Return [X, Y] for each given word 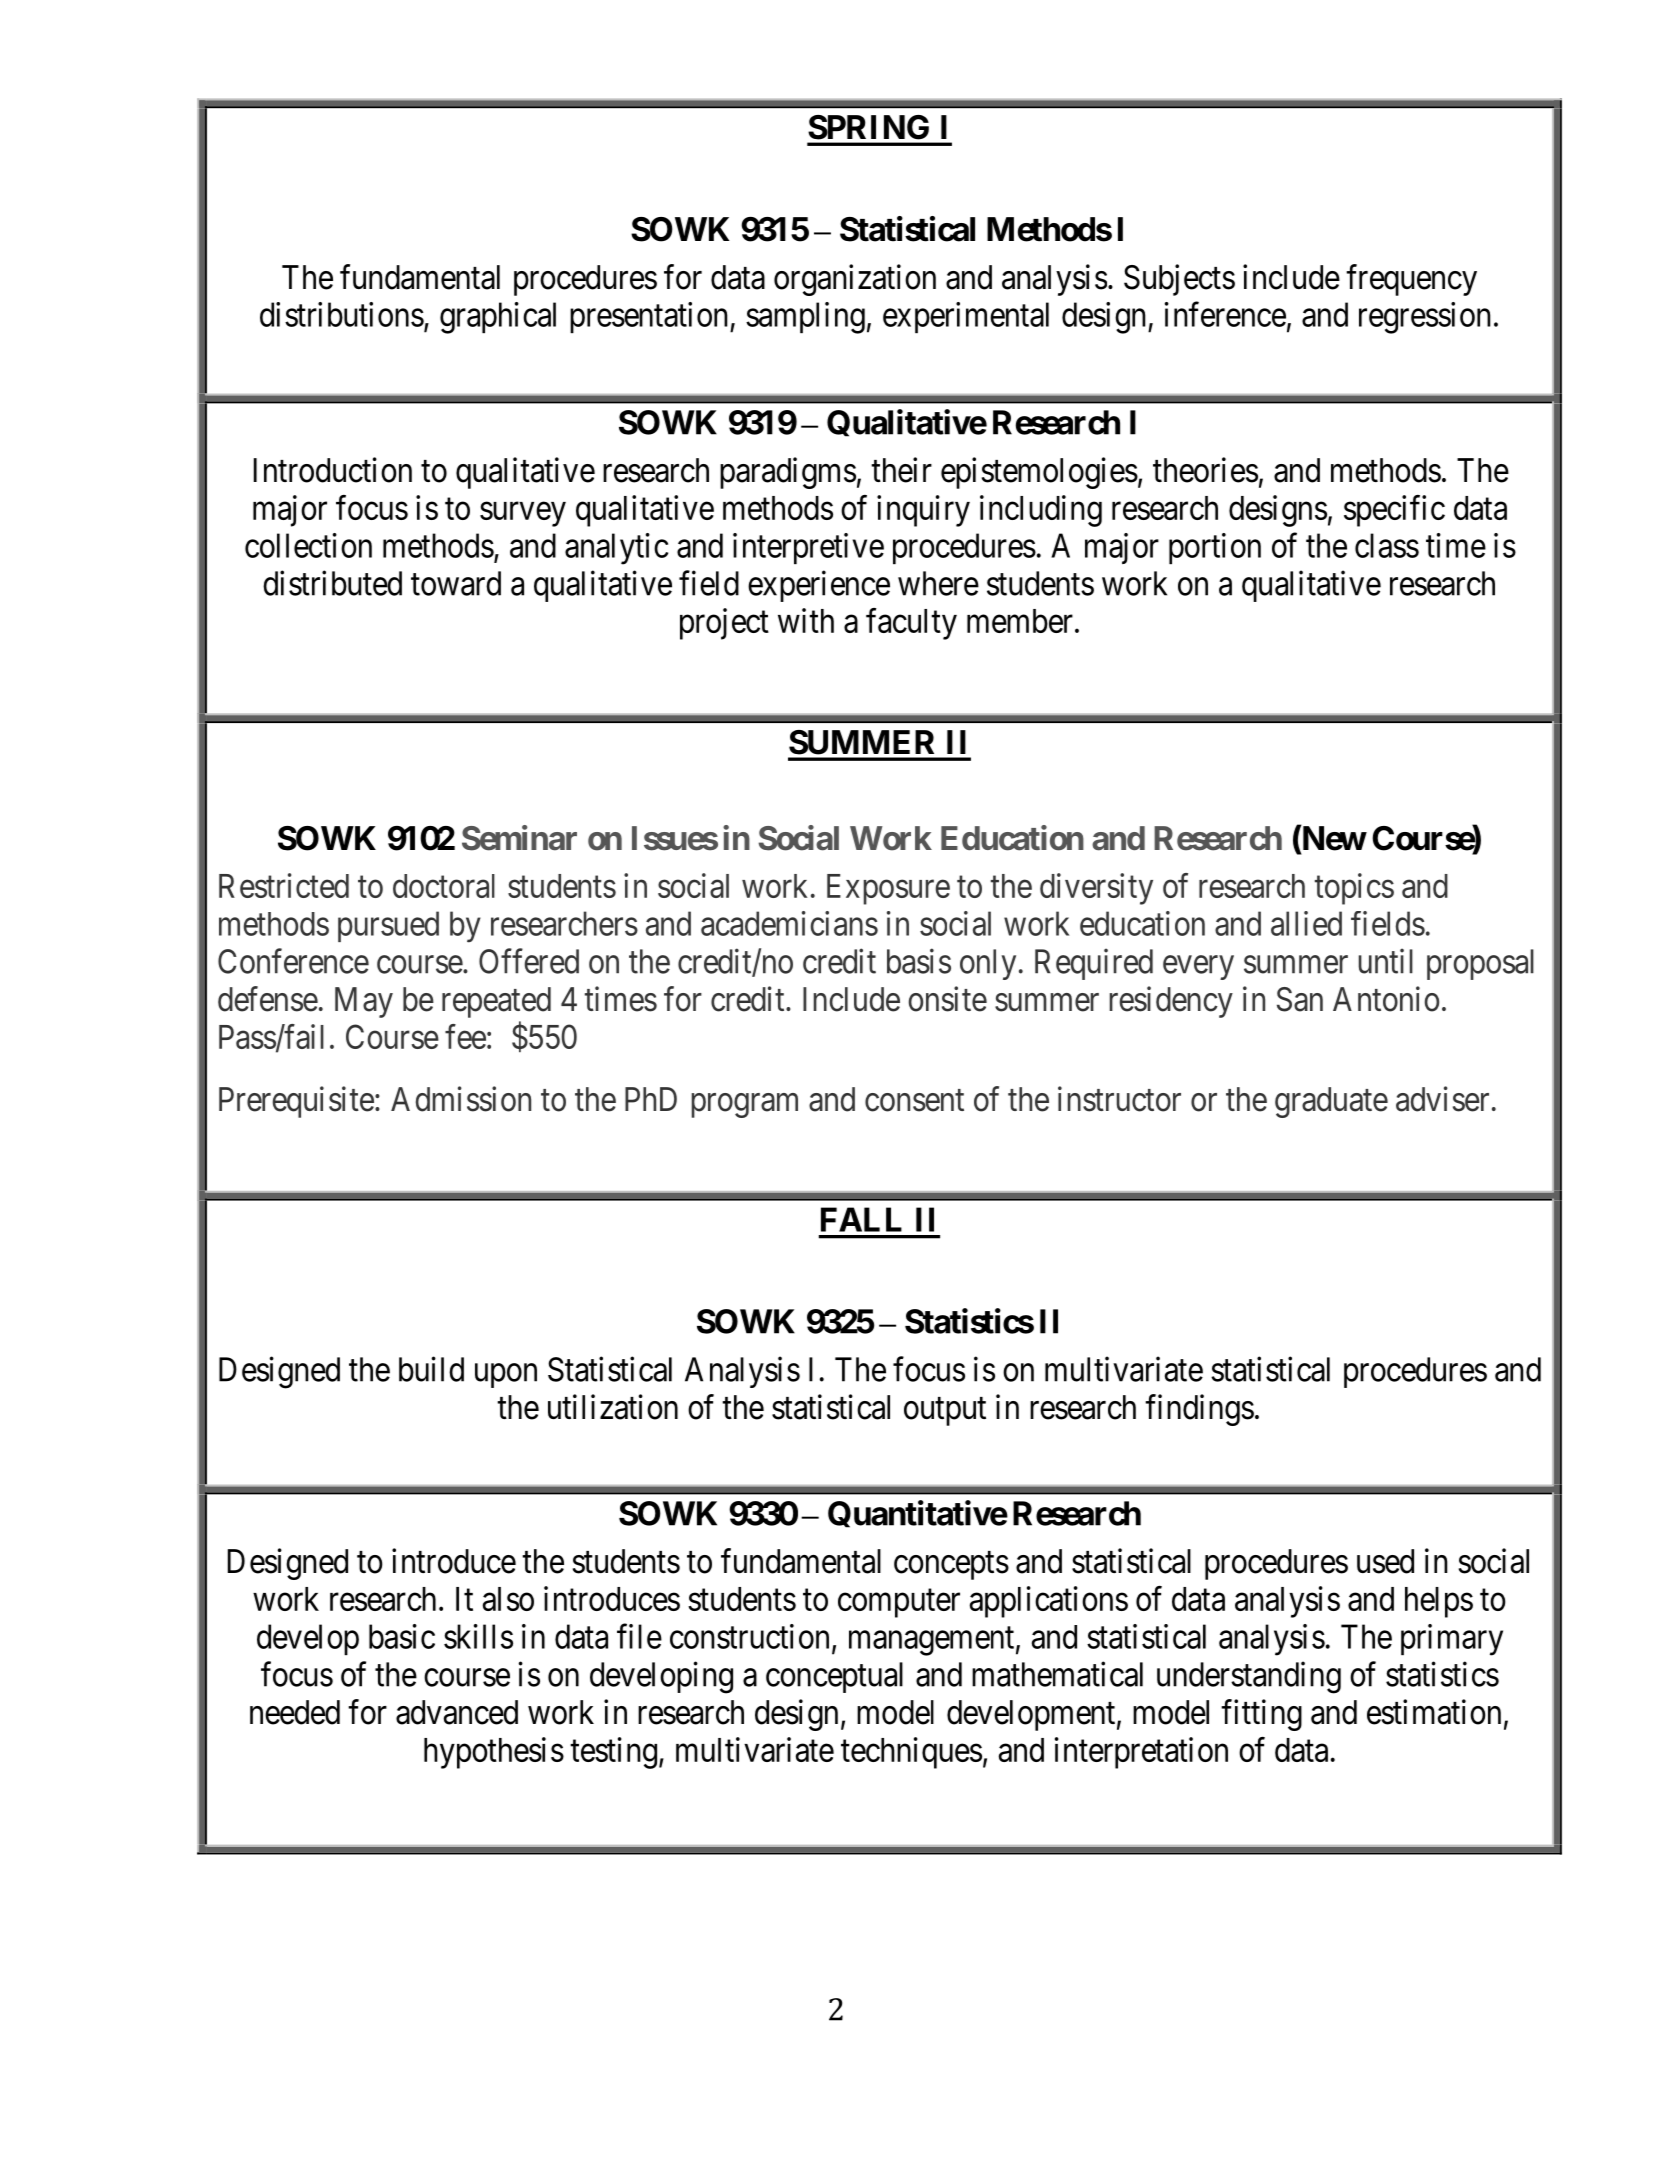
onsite [947, 999]
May [364, 1002]
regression [1425, 318]
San [1300, 999]
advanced [457, 1712]
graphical [498, 318]
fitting [1261, 1715]
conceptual [834, 1677]
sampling [805, 318]
